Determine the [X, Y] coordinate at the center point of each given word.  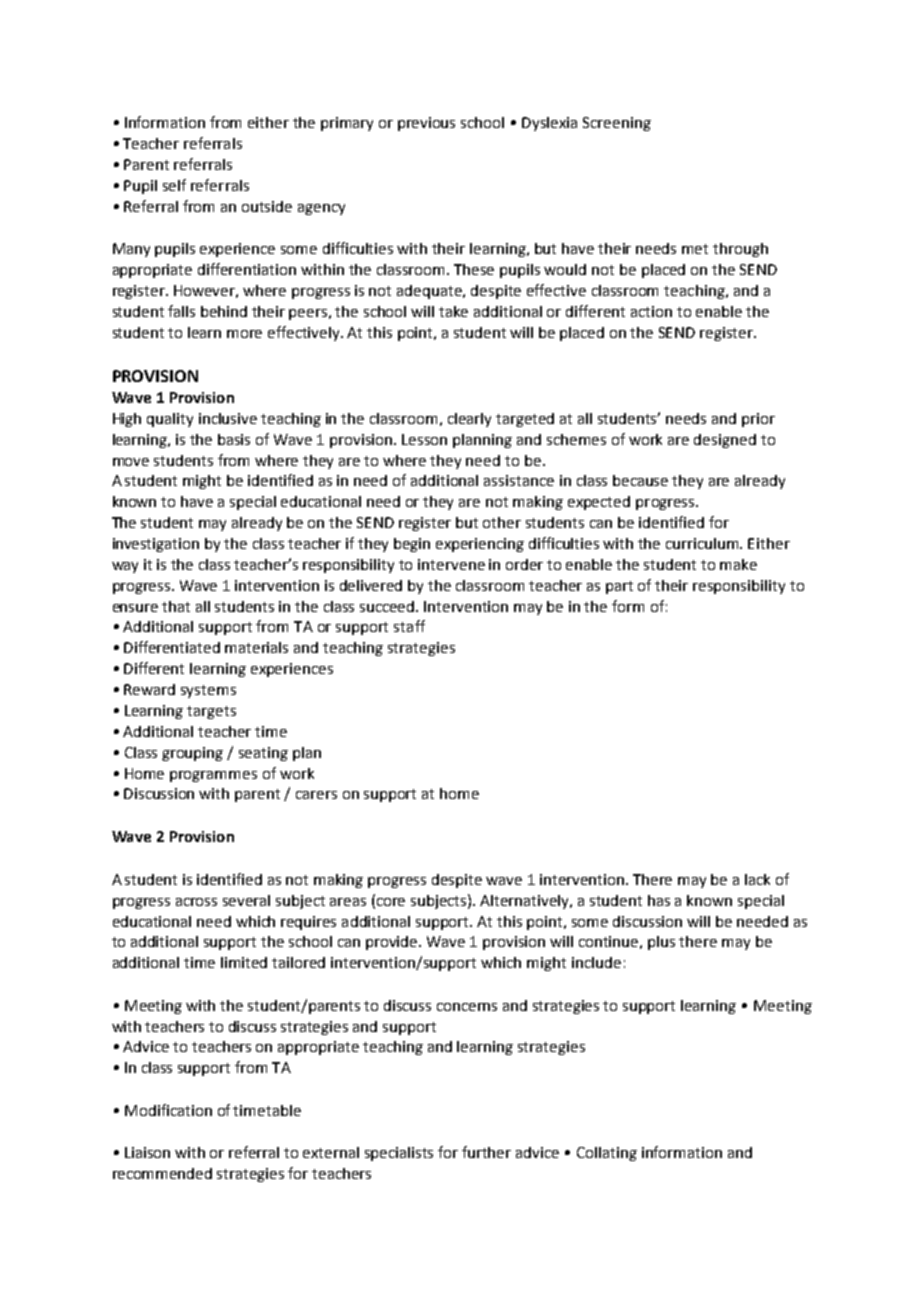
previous [426, 124]
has [659, 900]
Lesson [424, 439]
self [174, 185]
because [640, 480]
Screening [617, 124]
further [486, 1152]
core [391, 902]
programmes [213, 776]
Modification [168, 1110]
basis [234, 439]
